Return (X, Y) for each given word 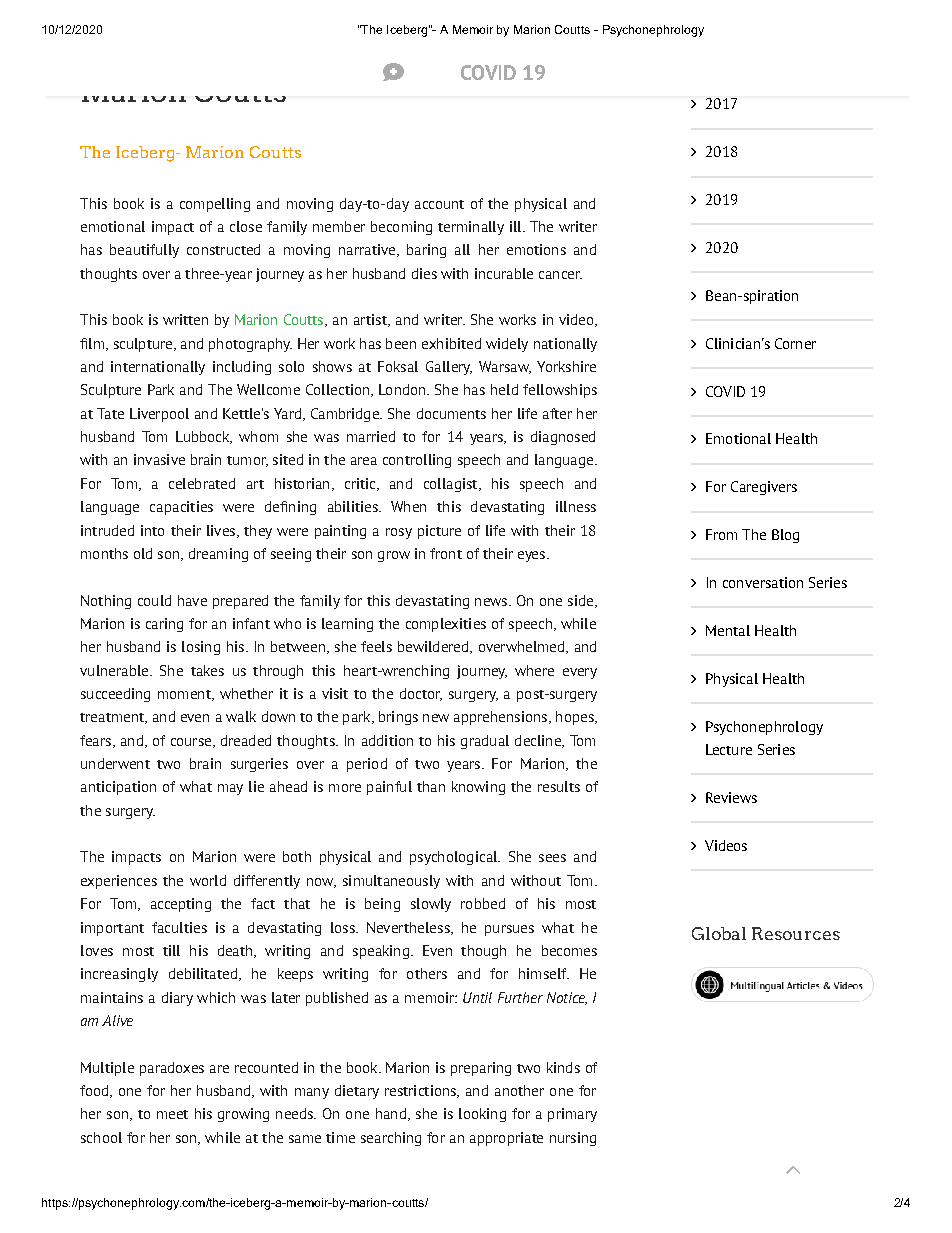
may (230, 789)
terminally (471, 228)
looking (482, 1115)
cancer (560, 275)
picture (439, 532)
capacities (181, 508)
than (431, 786)
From (721, 534)
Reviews (731, 797)
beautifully (144, 251)
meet (172, 1114)
